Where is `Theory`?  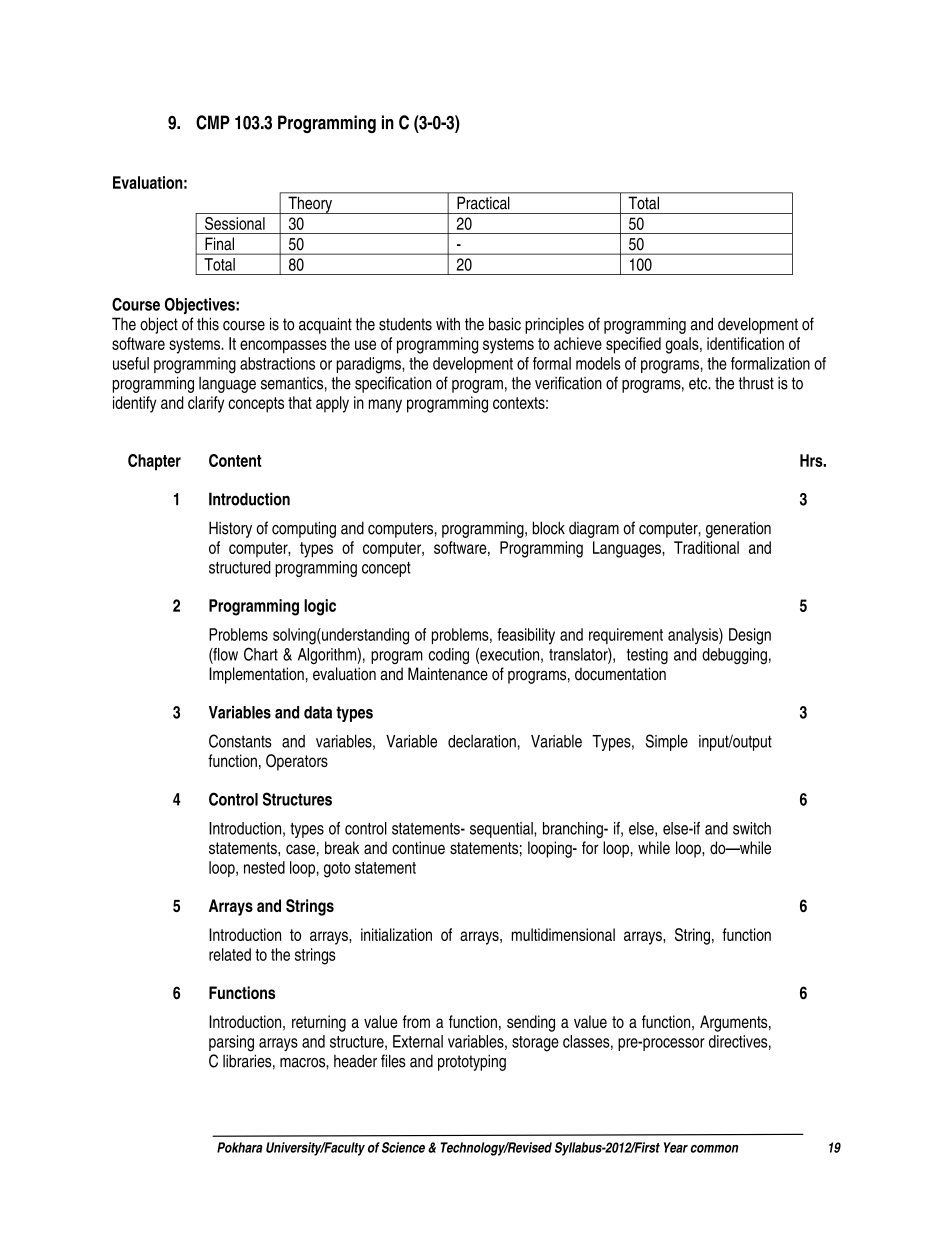
Theory is located at coordinates (310, 205).
